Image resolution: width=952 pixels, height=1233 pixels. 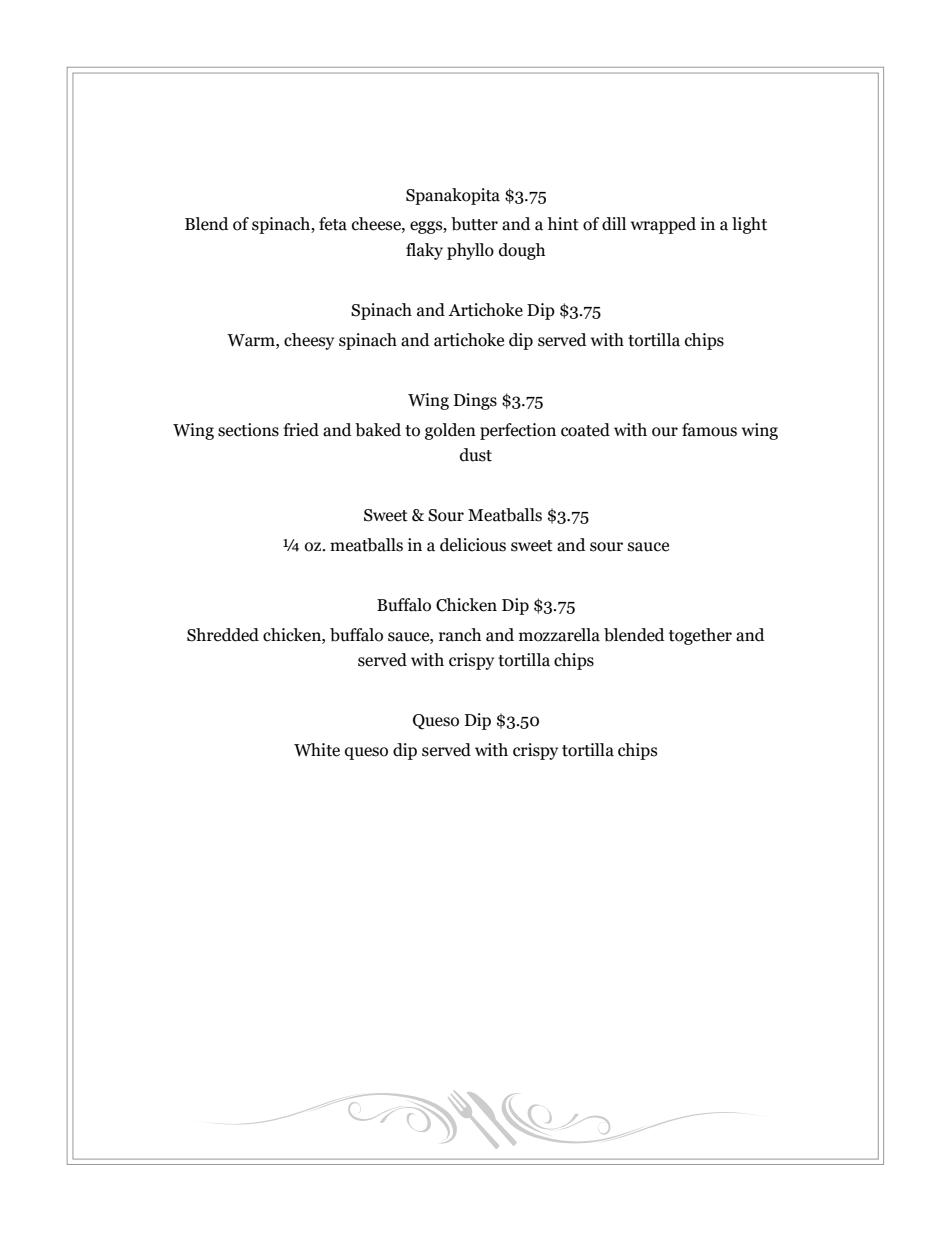 I want to click on famous, so click(x=709, y=430).
